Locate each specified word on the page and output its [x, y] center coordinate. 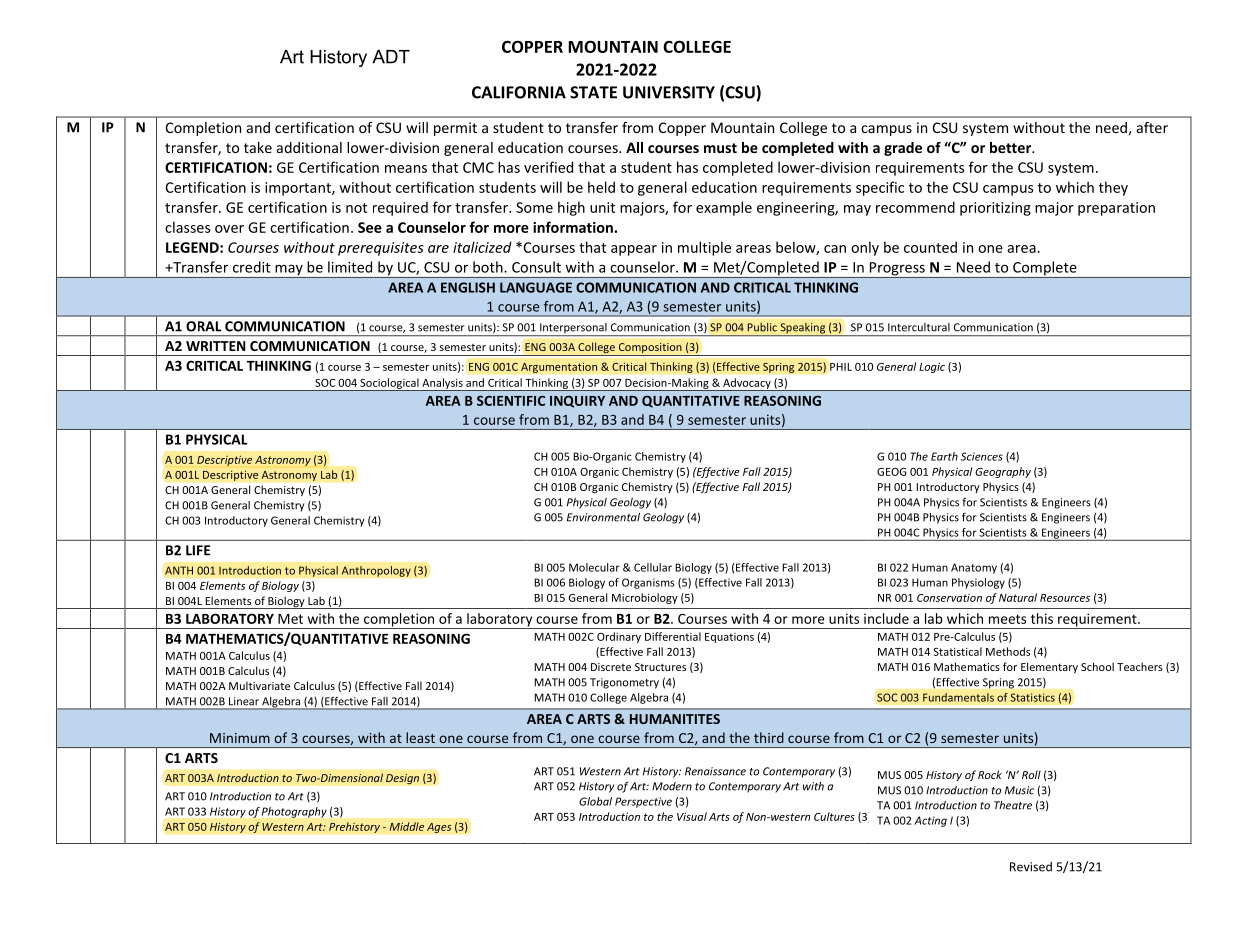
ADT [391, 57]
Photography [294, 812]
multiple [704, 248]
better [1012, 147]
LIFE [198, 550]
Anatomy [974, 568]
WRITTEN [216, 346]
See [370, 227]
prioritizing [995, 209]
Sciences [982, 456]
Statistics [1032, 697]
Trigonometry [624, 683]
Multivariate [259, 685]
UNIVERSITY [669, 92]
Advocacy [747, 384]
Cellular [653, 567]
